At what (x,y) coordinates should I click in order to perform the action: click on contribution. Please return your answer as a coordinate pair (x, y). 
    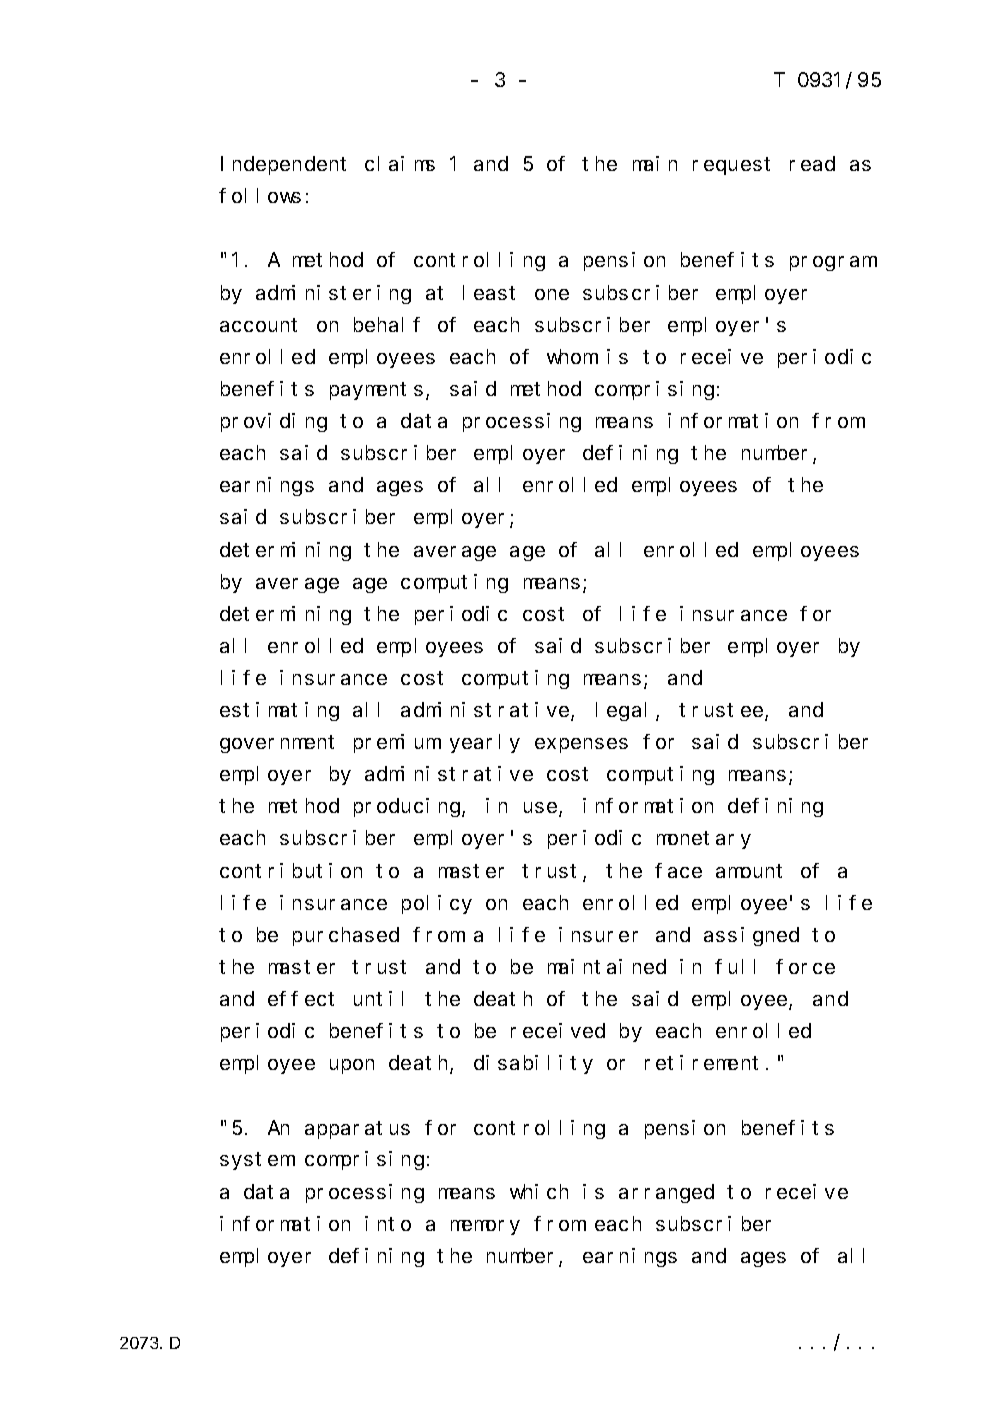
    Looking at the image, I should click on (291, 870).
